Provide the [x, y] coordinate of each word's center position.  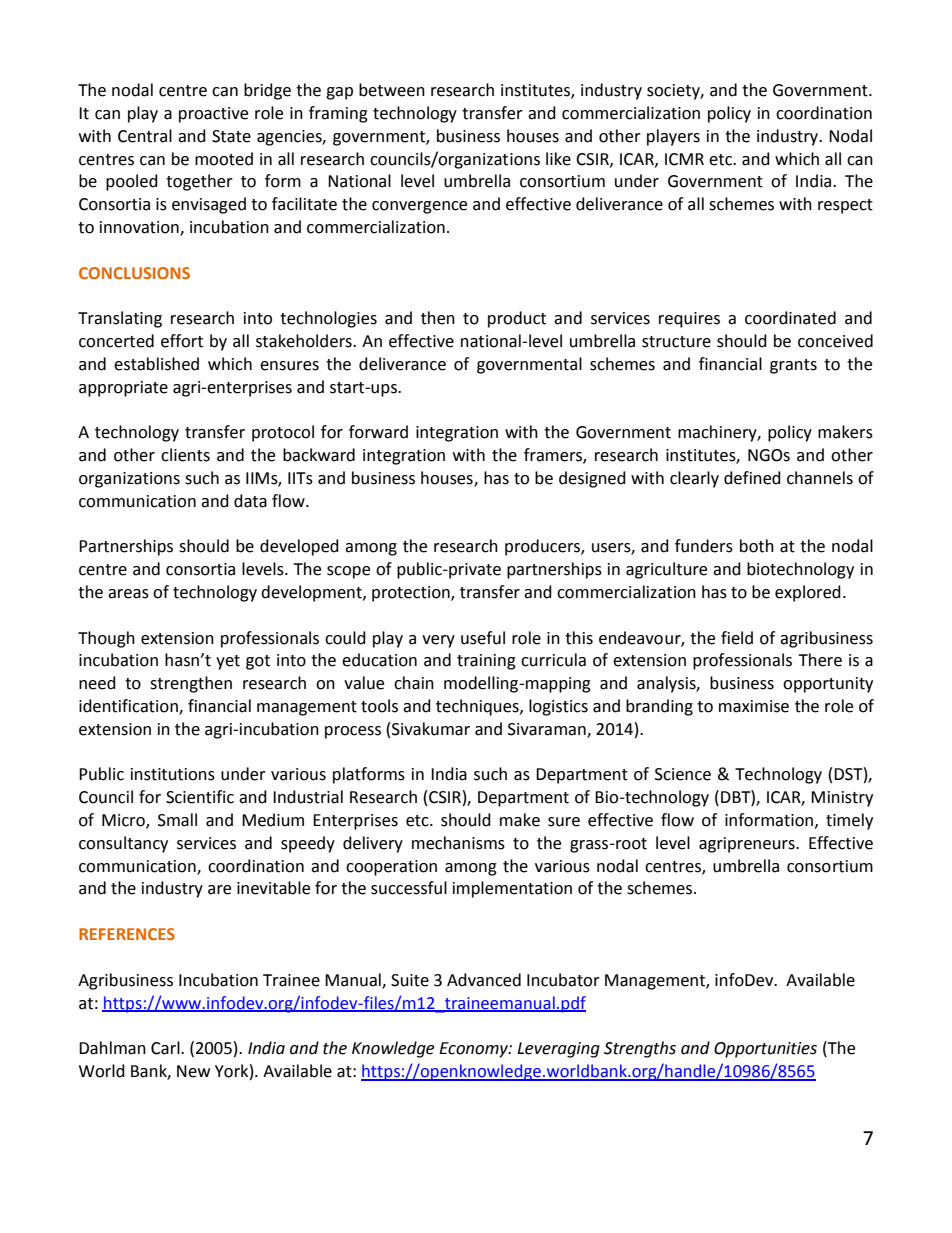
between [392, 90]
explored [808, 593]
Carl [166, 1048]
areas [128, 594]
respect [845, 206]
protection [412, 594]
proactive [213, 115]
